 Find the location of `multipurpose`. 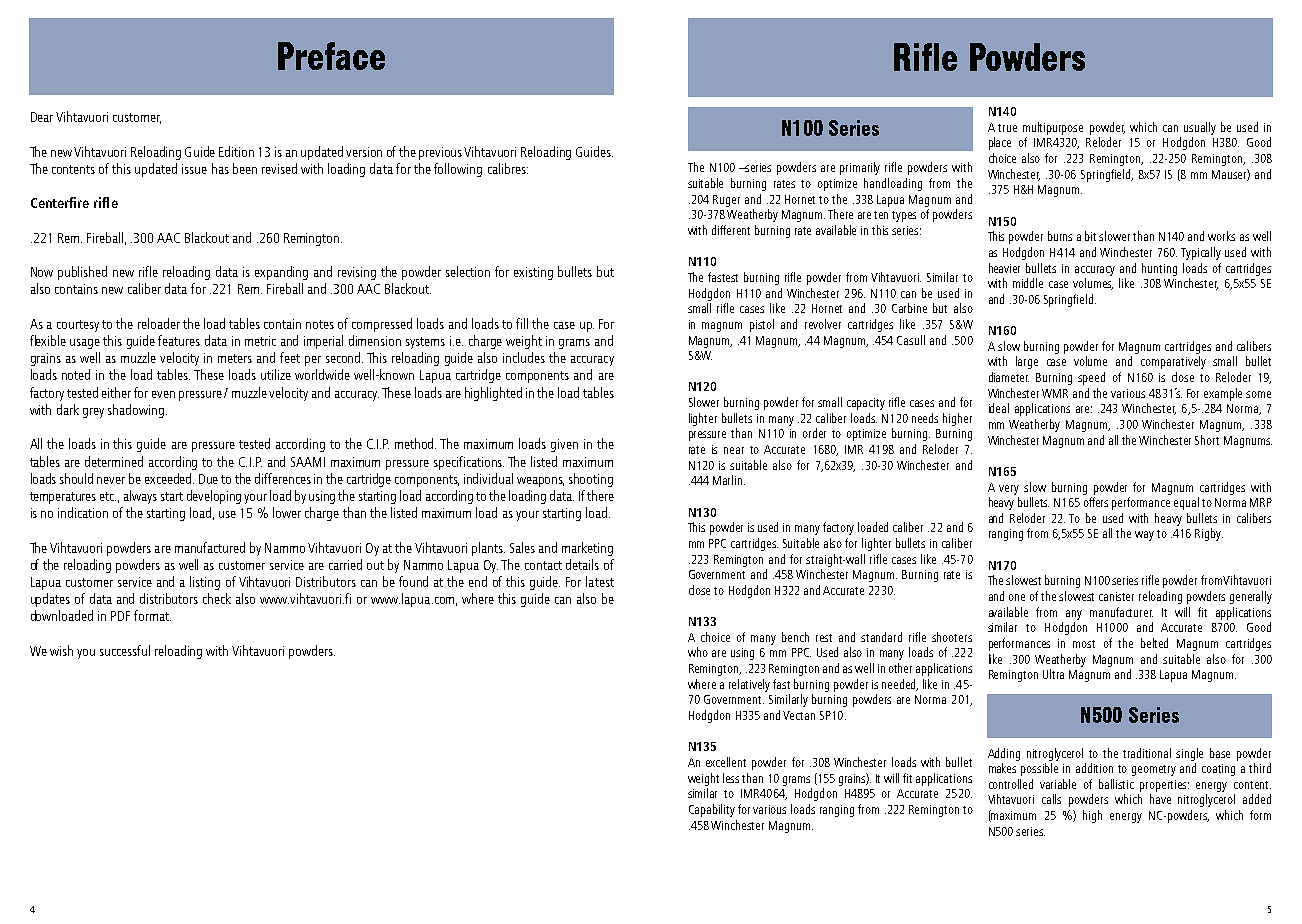

multipurpose is located at coordinates (1053, 128).
